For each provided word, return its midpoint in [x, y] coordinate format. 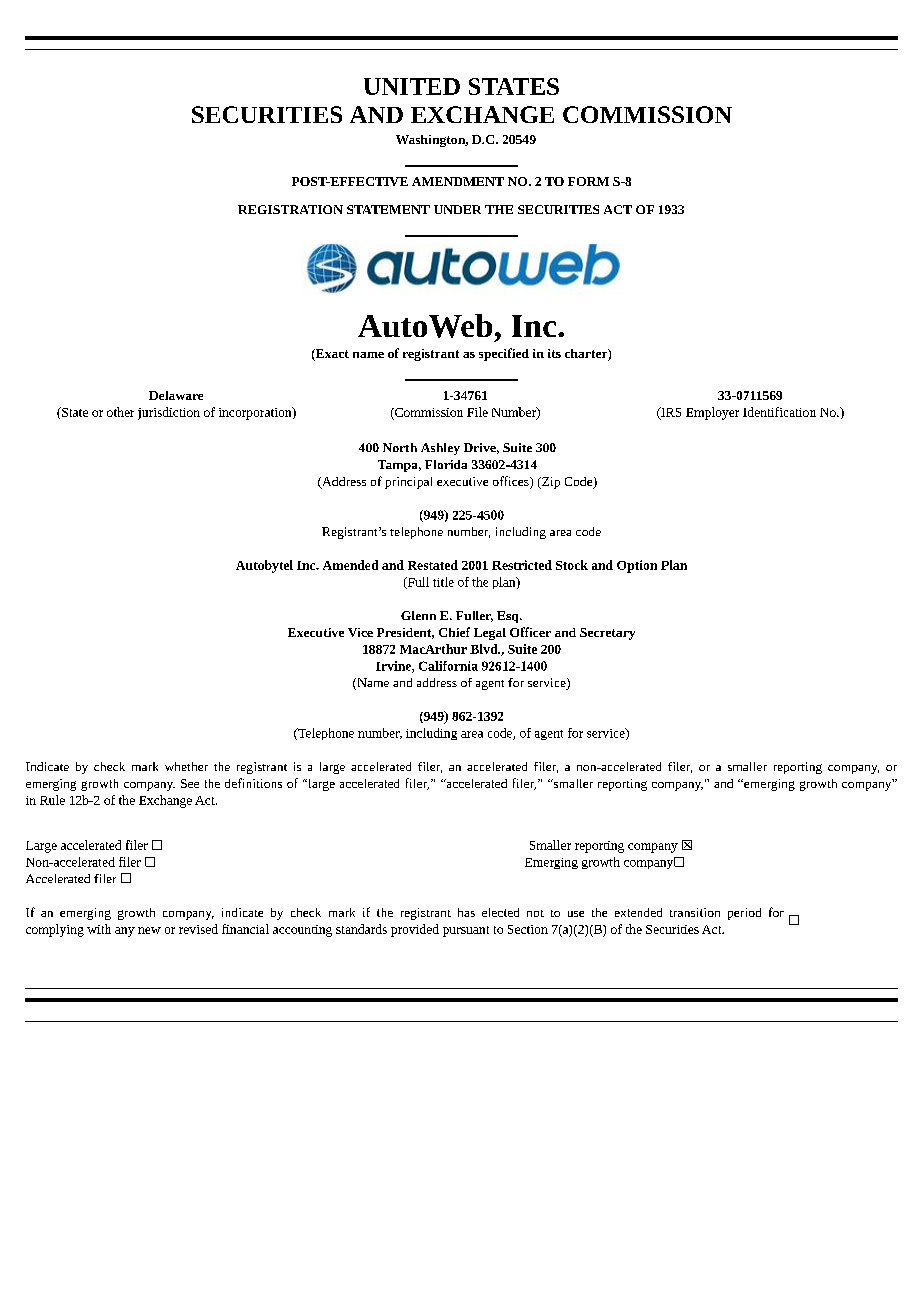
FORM [588, 181]
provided [415, 930]
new [149, 930]
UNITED [412, 86]
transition [695, 912]
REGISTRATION [290, 209]
